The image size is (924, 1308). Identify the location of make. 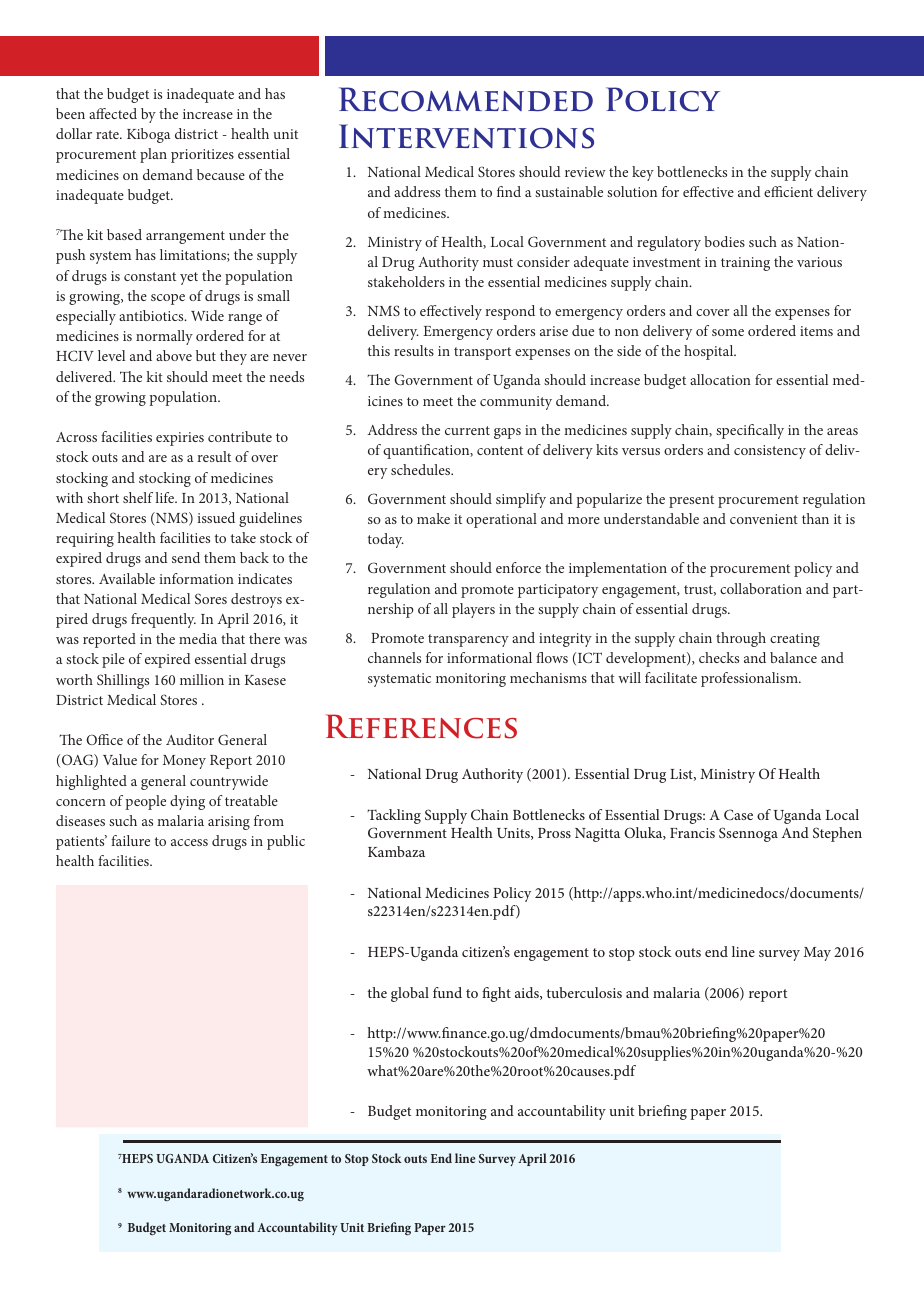
(433, 518).
